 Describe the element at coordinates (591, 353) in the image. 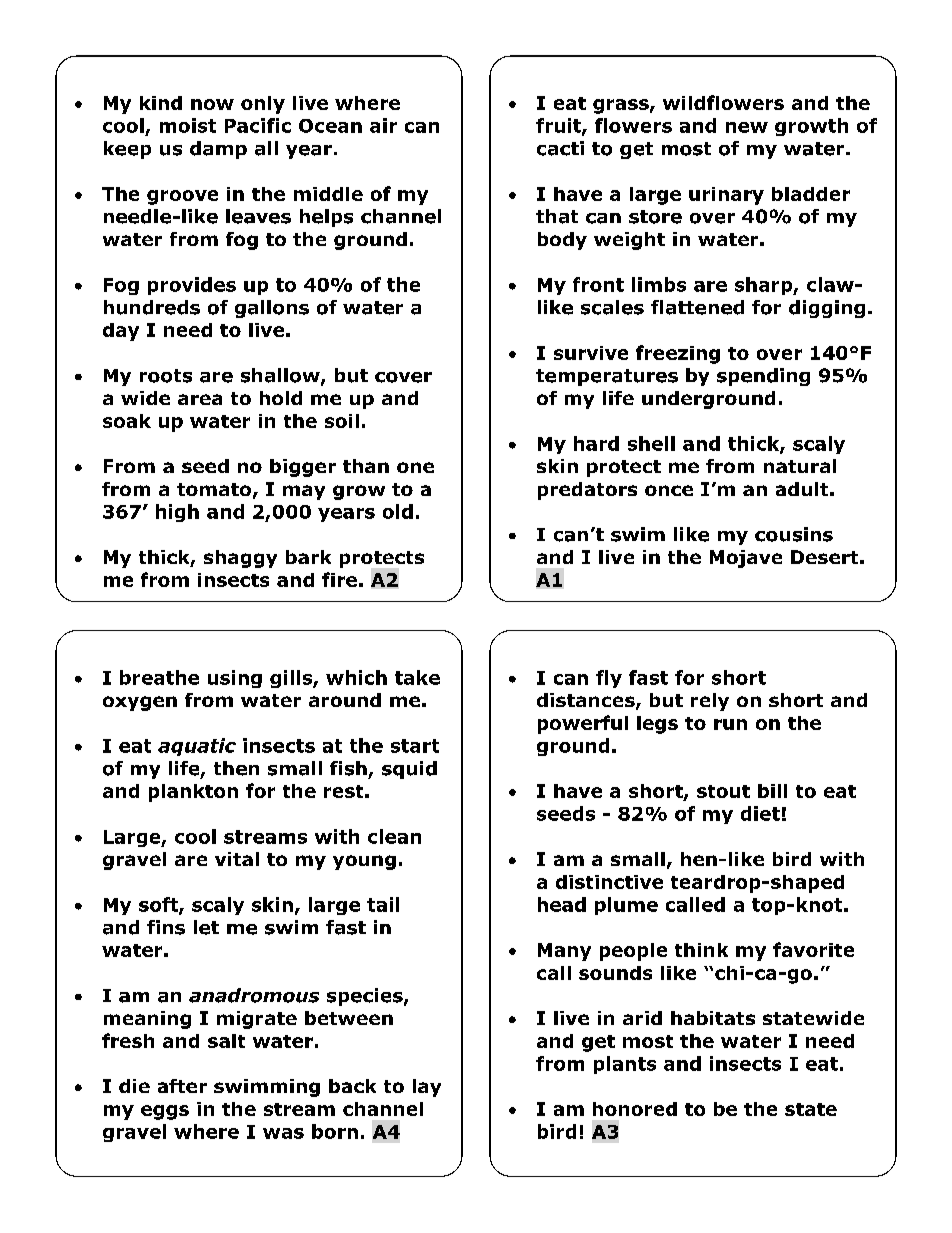

I see `survive` at that location.
